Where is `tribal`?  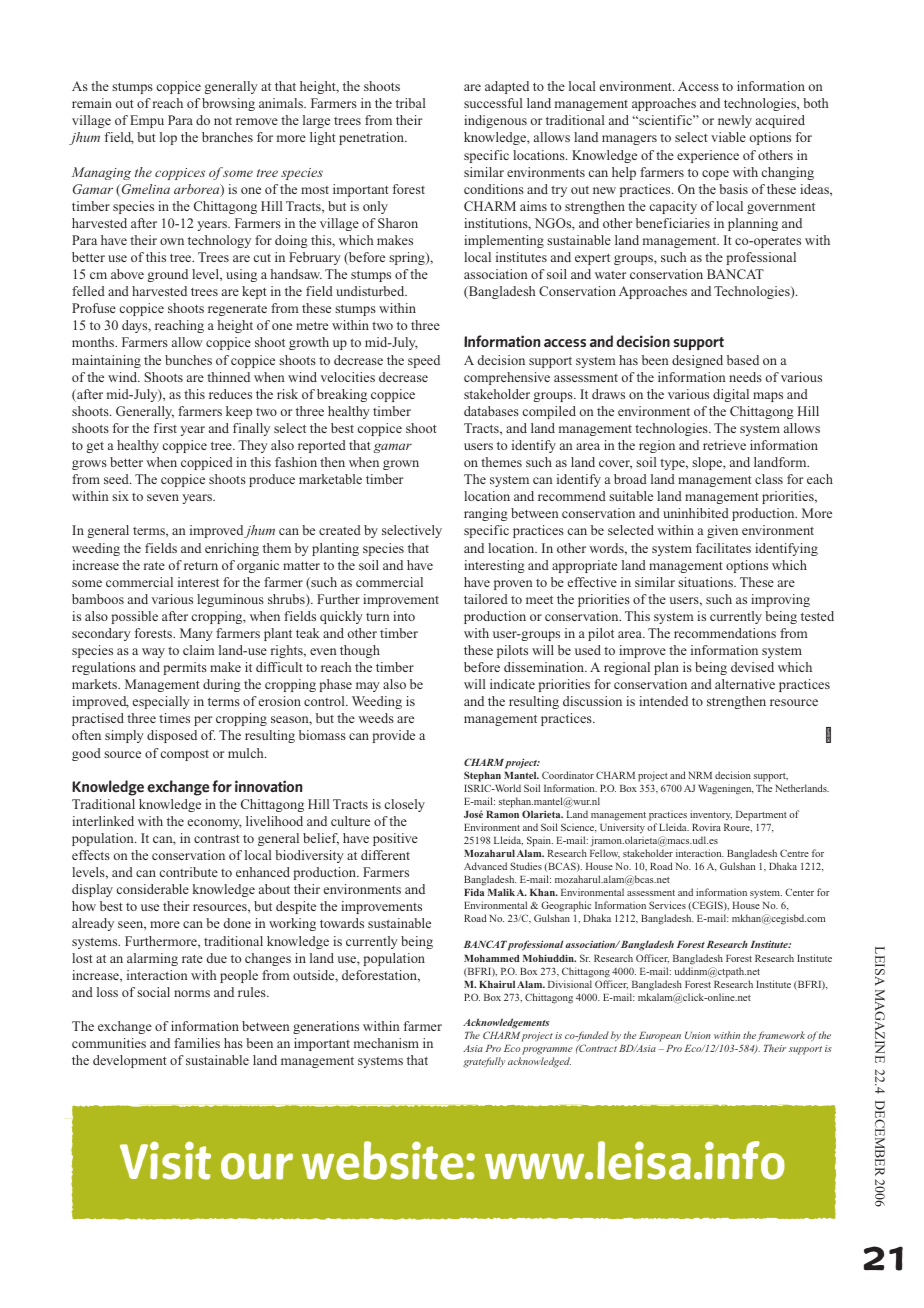 tribal is located at coordinates (411, 103).
